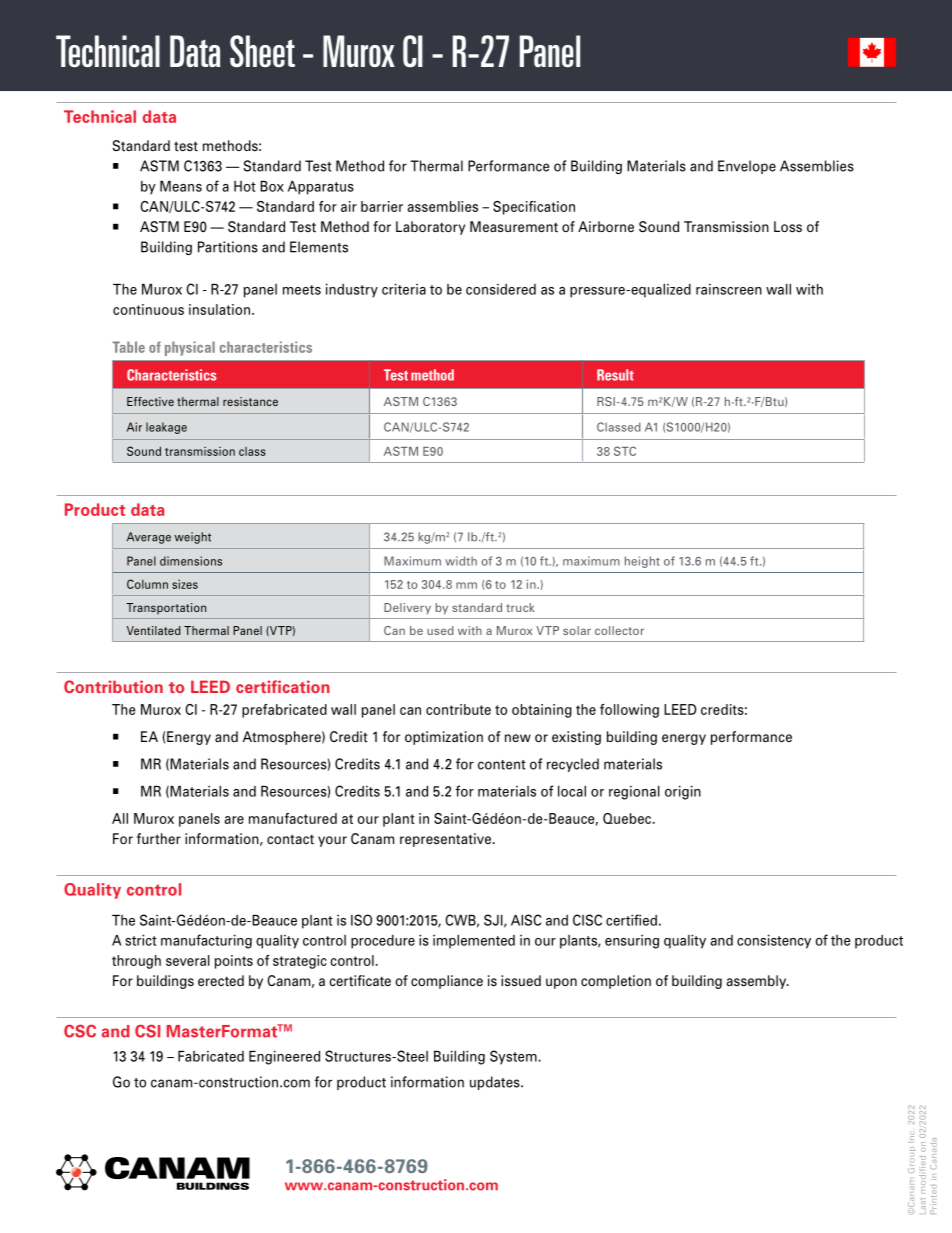 The width and height of the screenshot is (952, 1233). I want to click on width, so click(461, 561).
